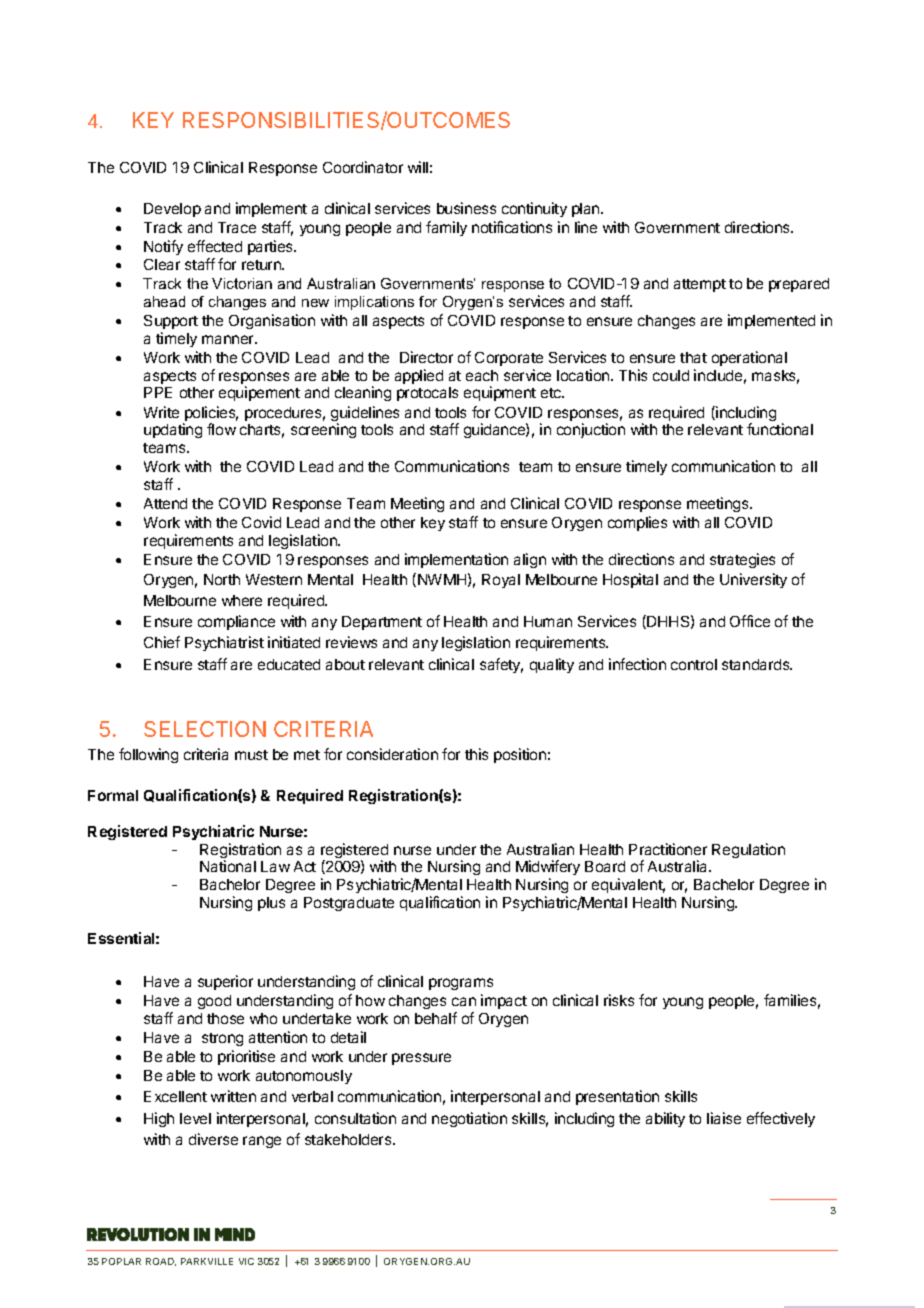 The width and height of the screenshot is (924, 1308). What do you see at coordinates (694, 664) in the screenshot?
I see `control` at bounding box center [694, 664].
